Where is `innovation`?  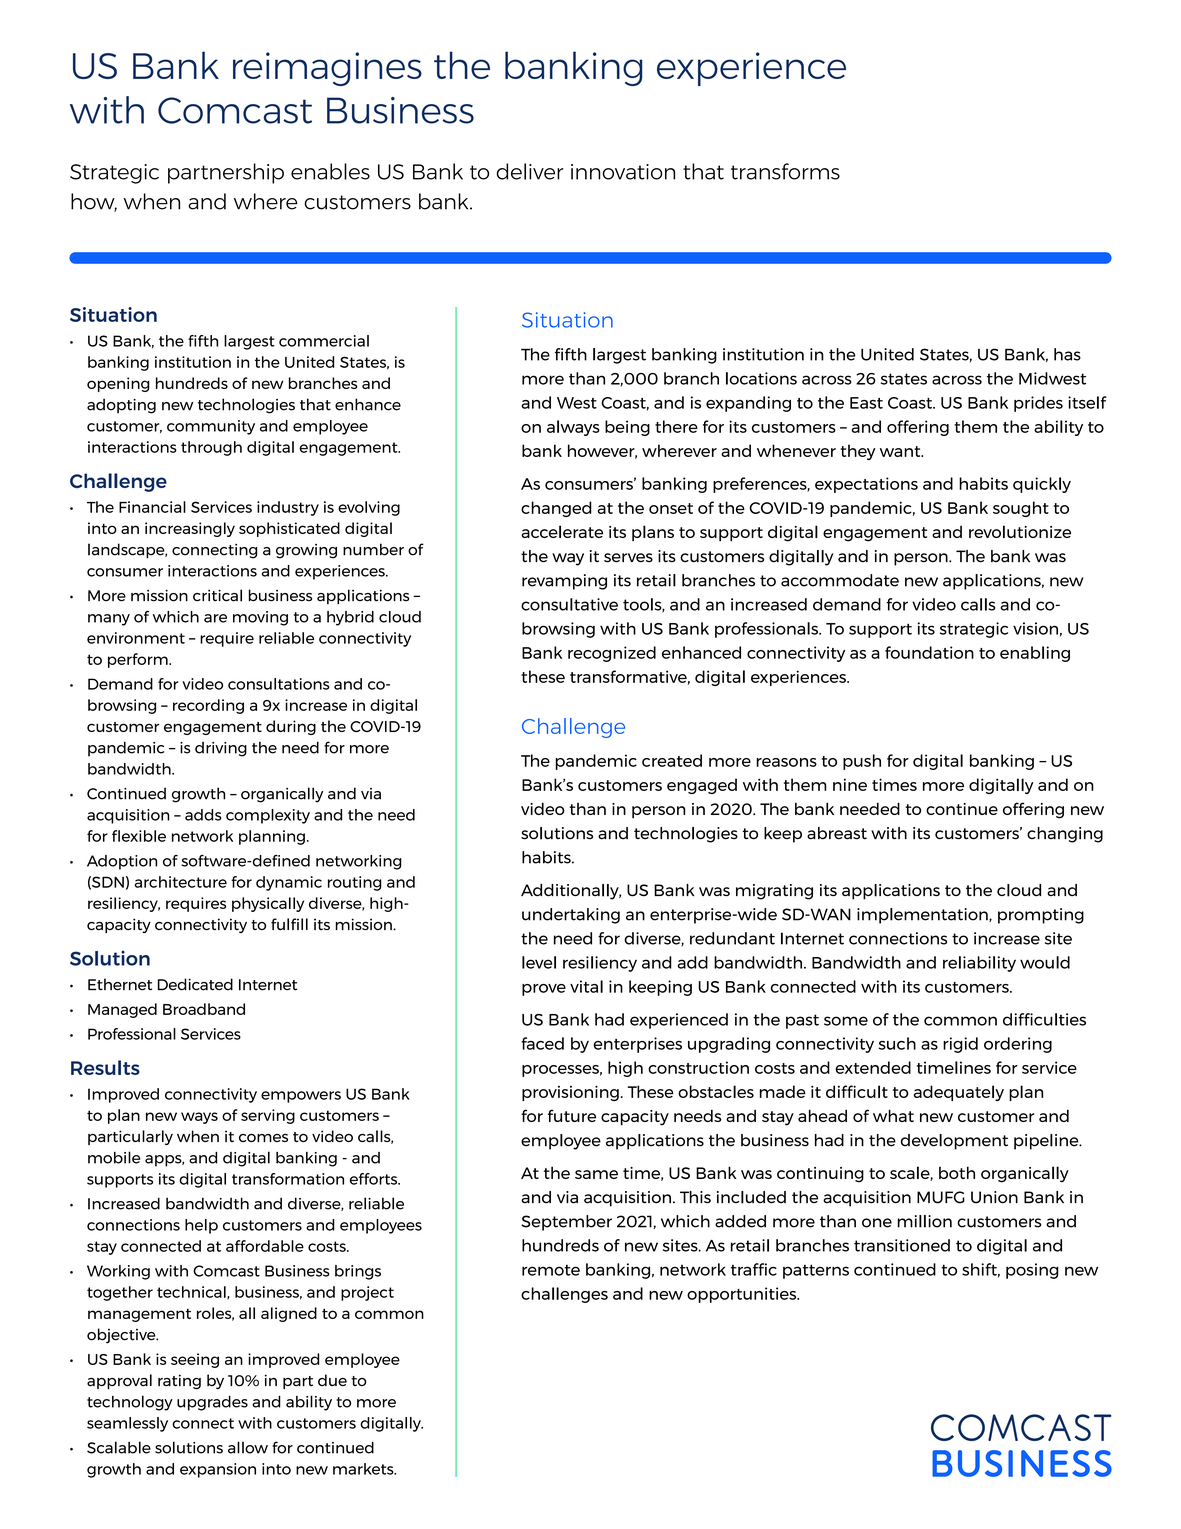 innovation is located at coordinates (623, 172).
